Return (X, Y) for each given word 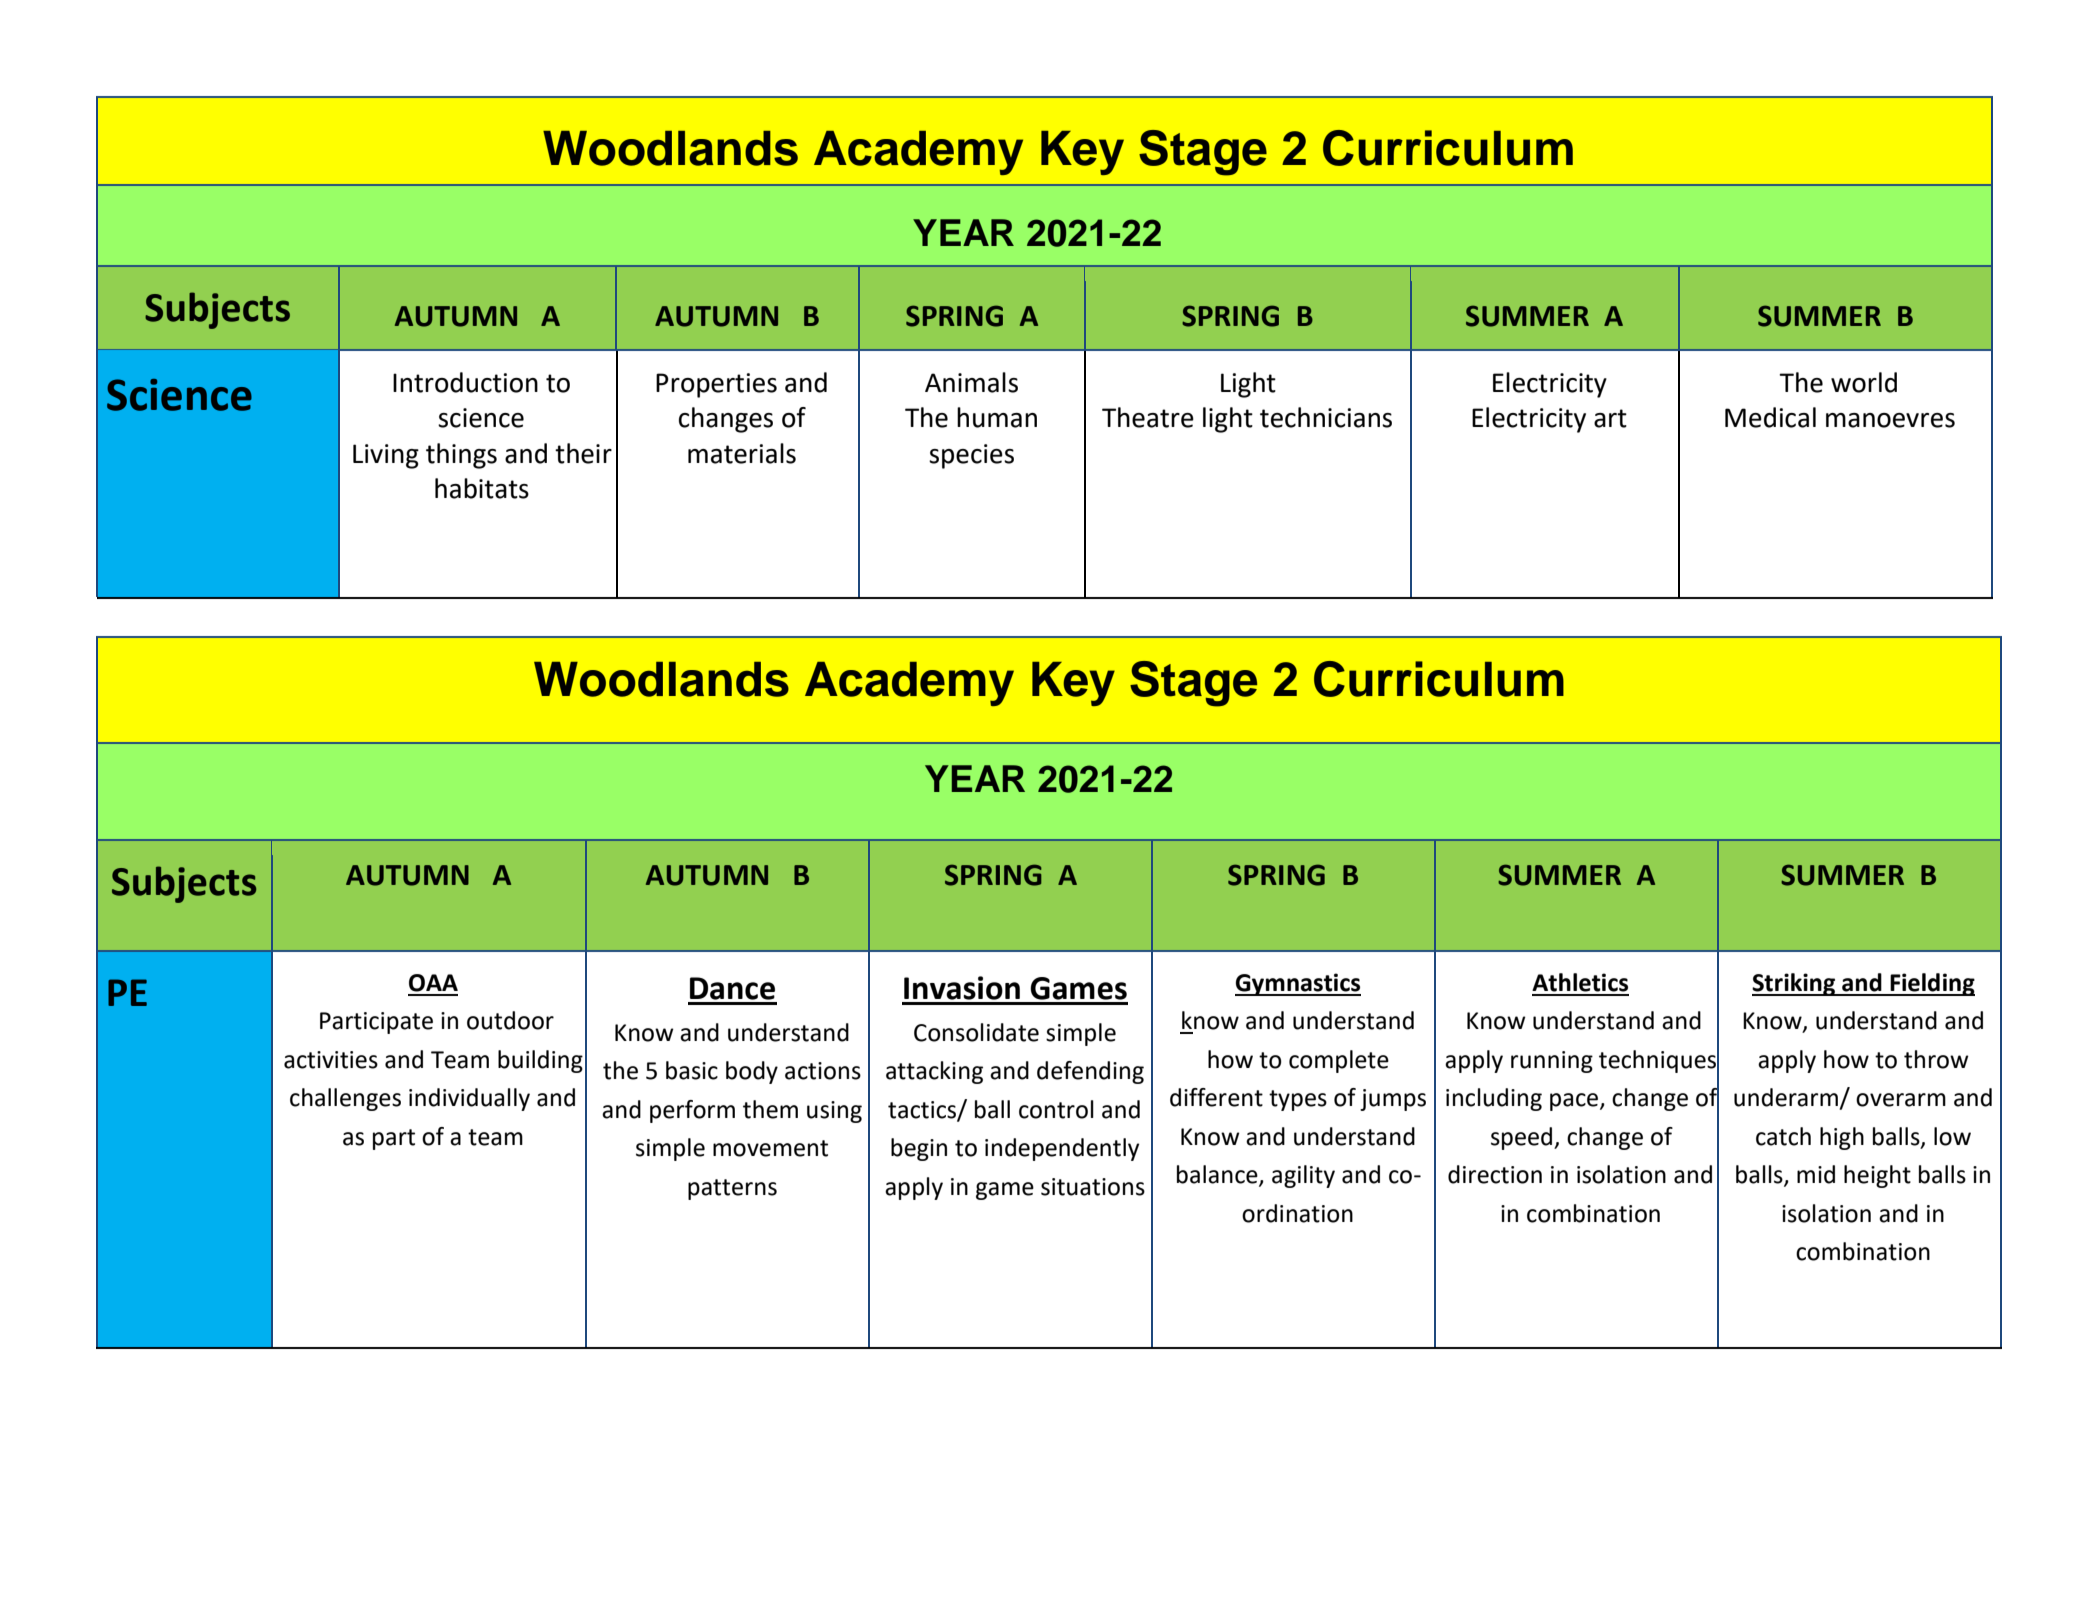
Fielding (1931, 984)
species (971, 456)
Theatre (1148, 417)
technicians (1326, 417)
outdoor (510, 1020)
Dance (732, 988)
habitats (482, 488)
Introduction (465, 382)
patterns (732, 1189)
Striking (1795, 984)
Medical (1770, 417)
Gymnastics (1298, 984)
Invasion (962, 988)
